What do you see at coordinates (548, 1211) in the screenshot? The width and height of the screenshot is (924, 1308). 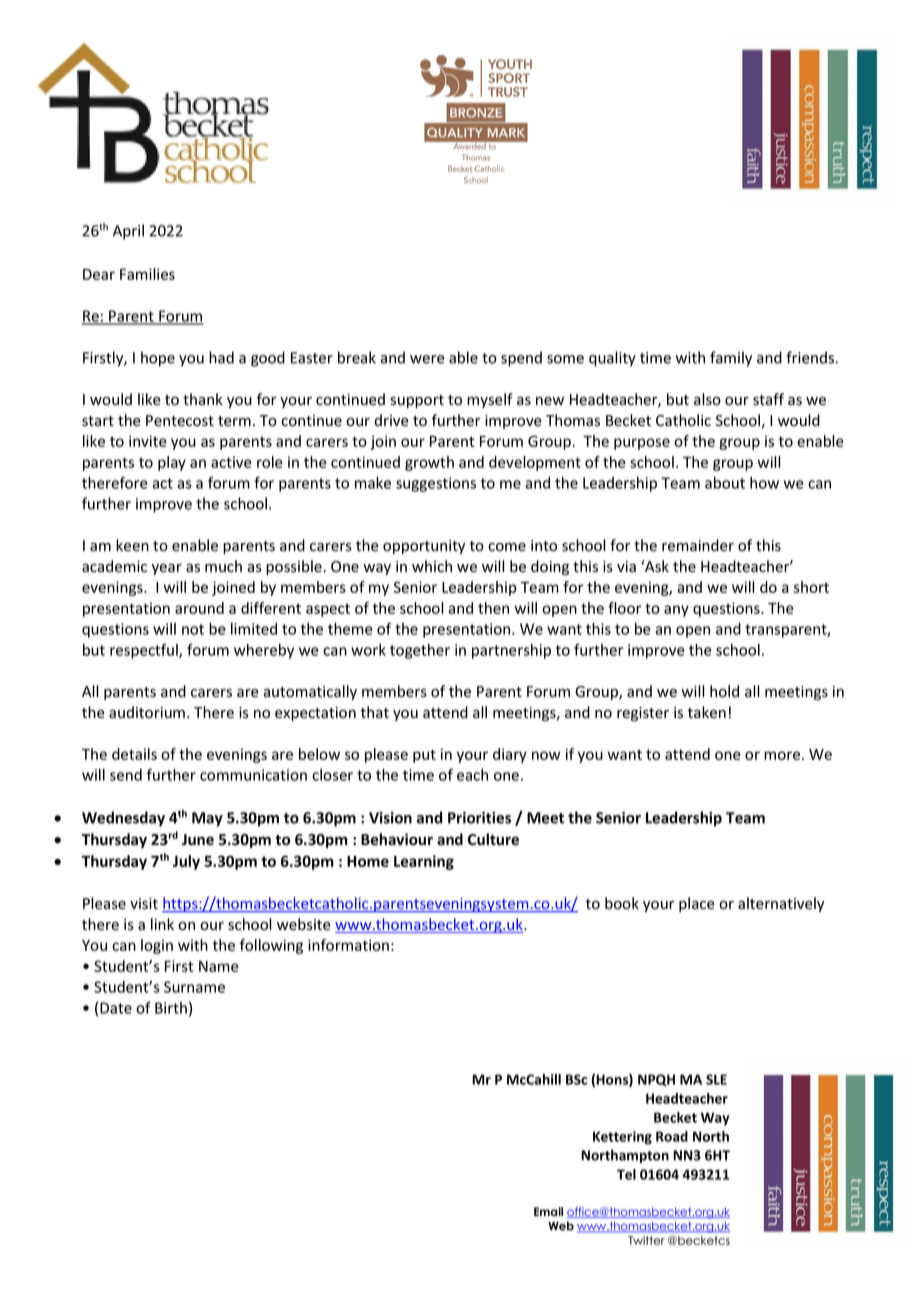 I see `Email` at bounding box center [548, 1211].
